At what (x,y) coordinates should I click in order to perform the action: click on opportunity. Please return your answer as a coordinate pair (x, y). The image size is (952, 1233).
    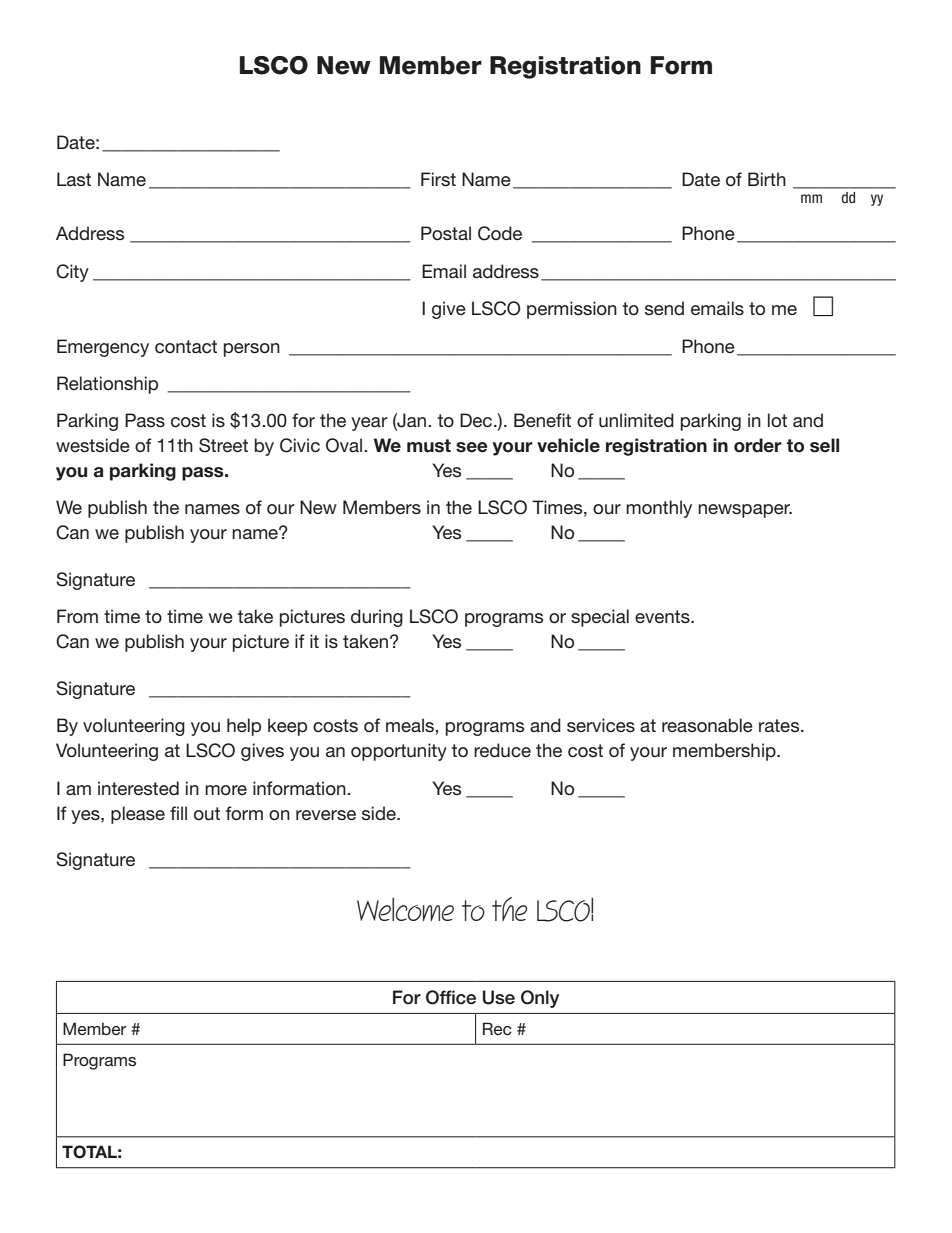
    Looking at the image, I should click on (399, 752).
